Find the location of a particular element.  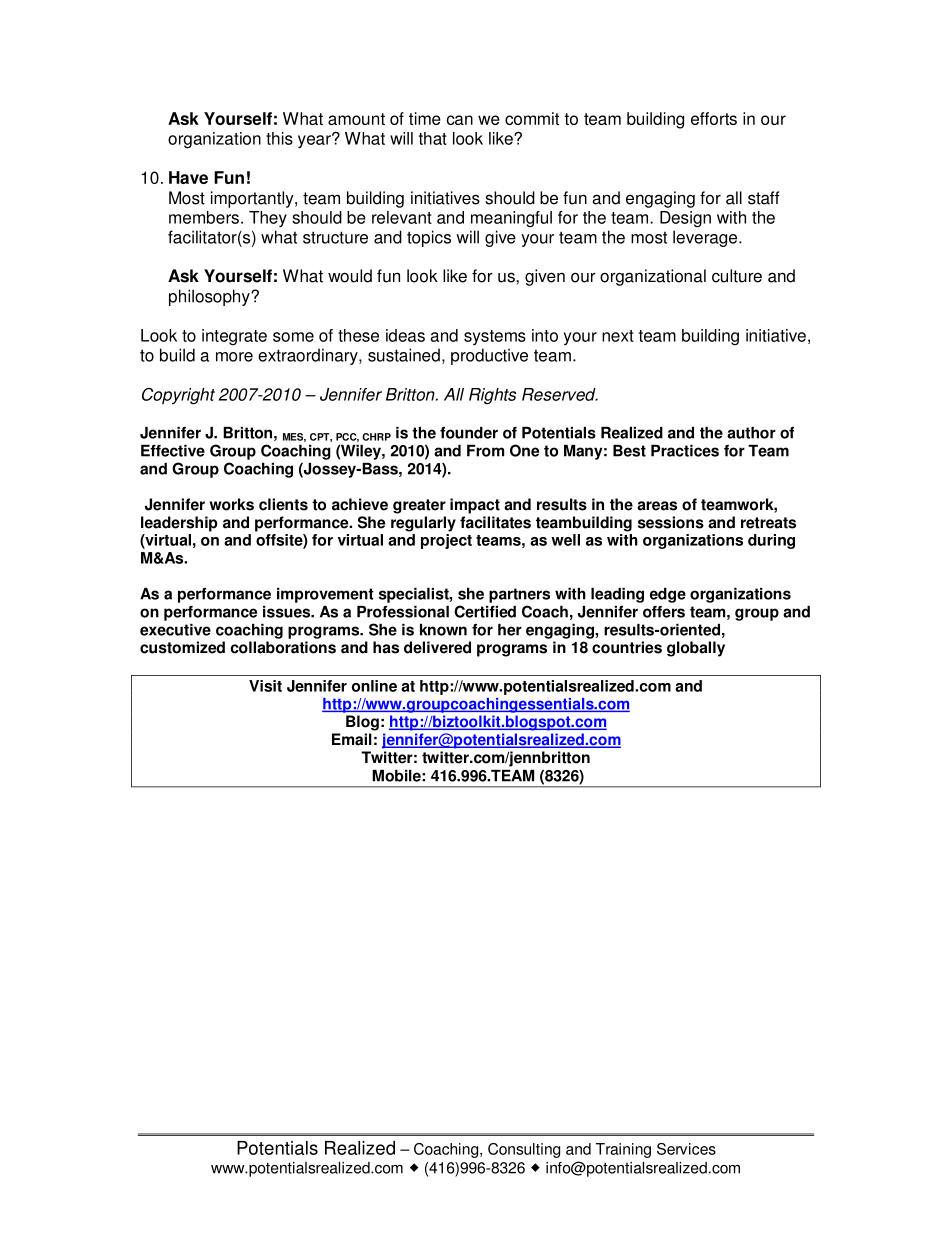

can is located at coordinates (460, 120).
